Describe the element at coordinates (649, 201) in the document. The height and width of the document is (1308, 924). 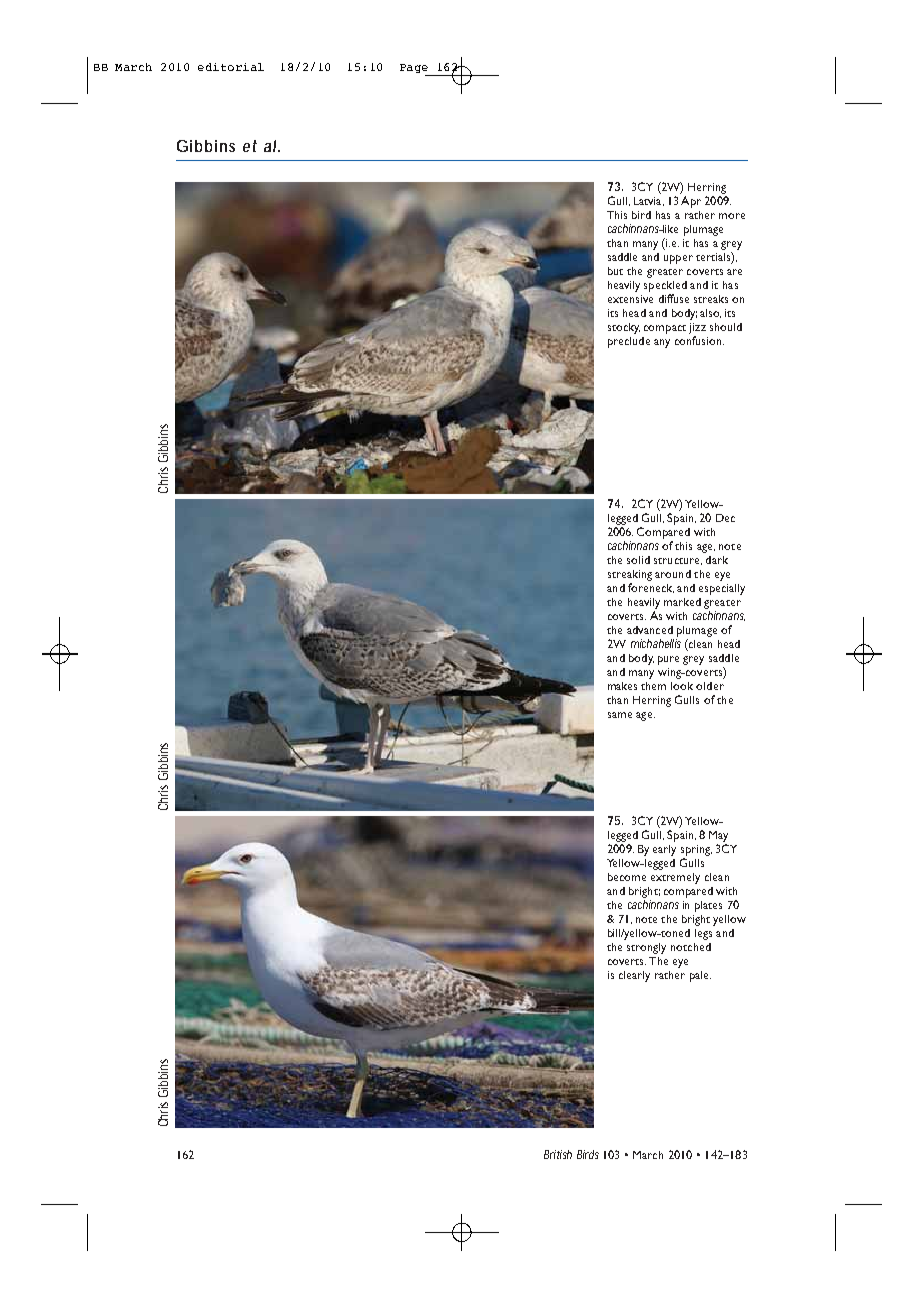
I see `Latvia` at that location.
